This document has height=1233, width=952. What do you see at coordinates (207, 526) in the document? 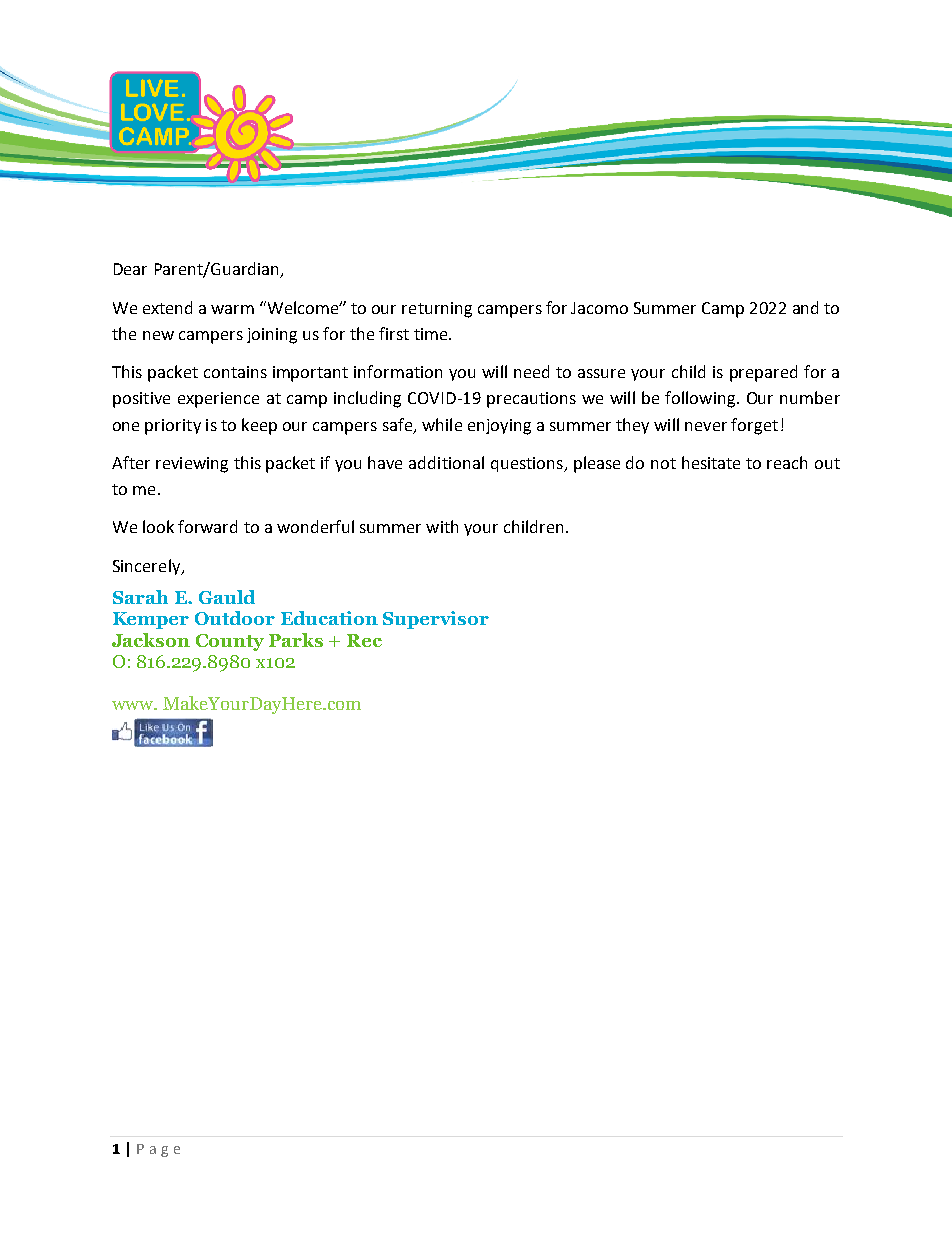
I see `forward` at bounding box center [207, 526].
